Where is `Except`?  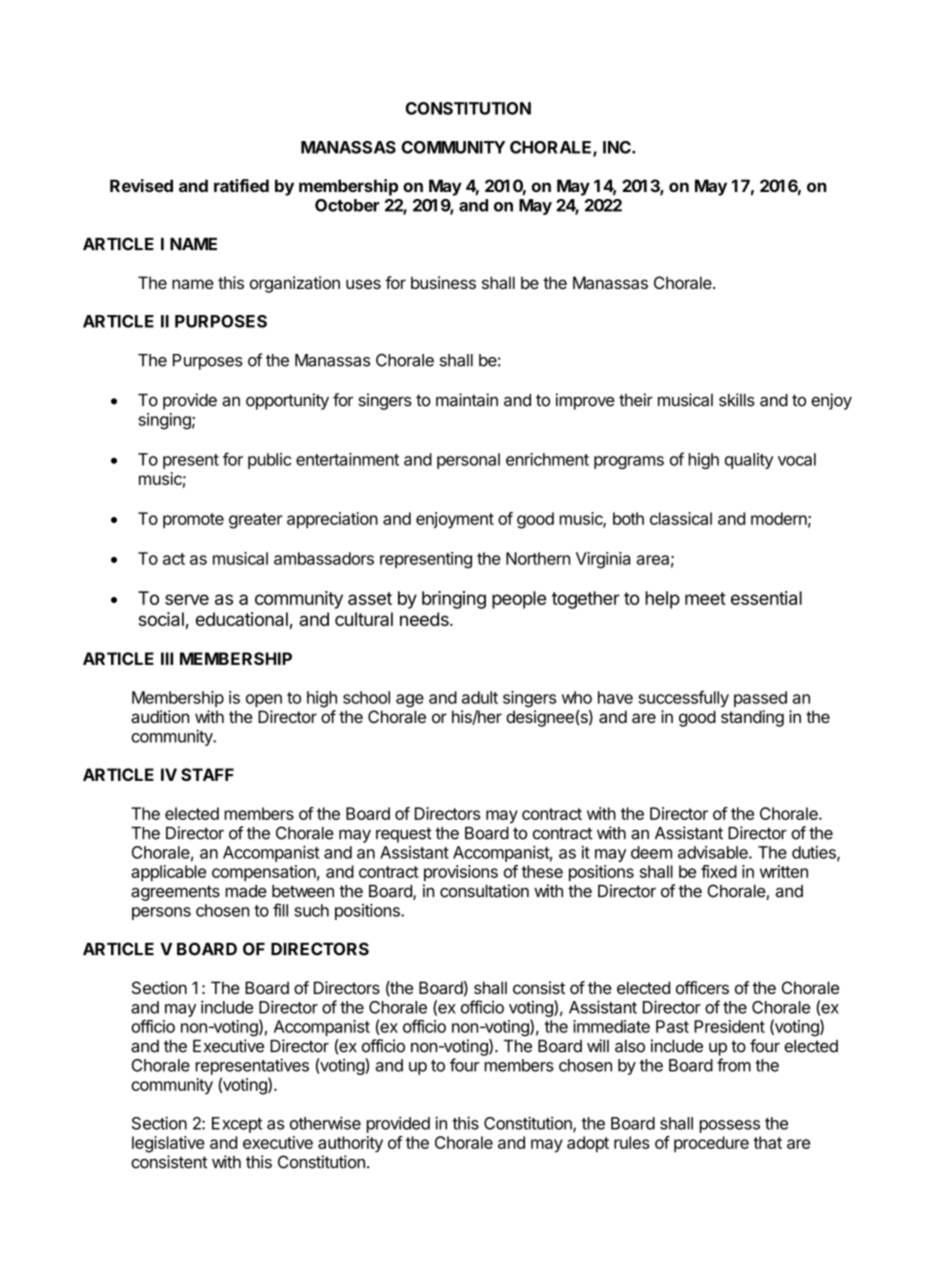 Except is located at coordinates (237, 1125).
